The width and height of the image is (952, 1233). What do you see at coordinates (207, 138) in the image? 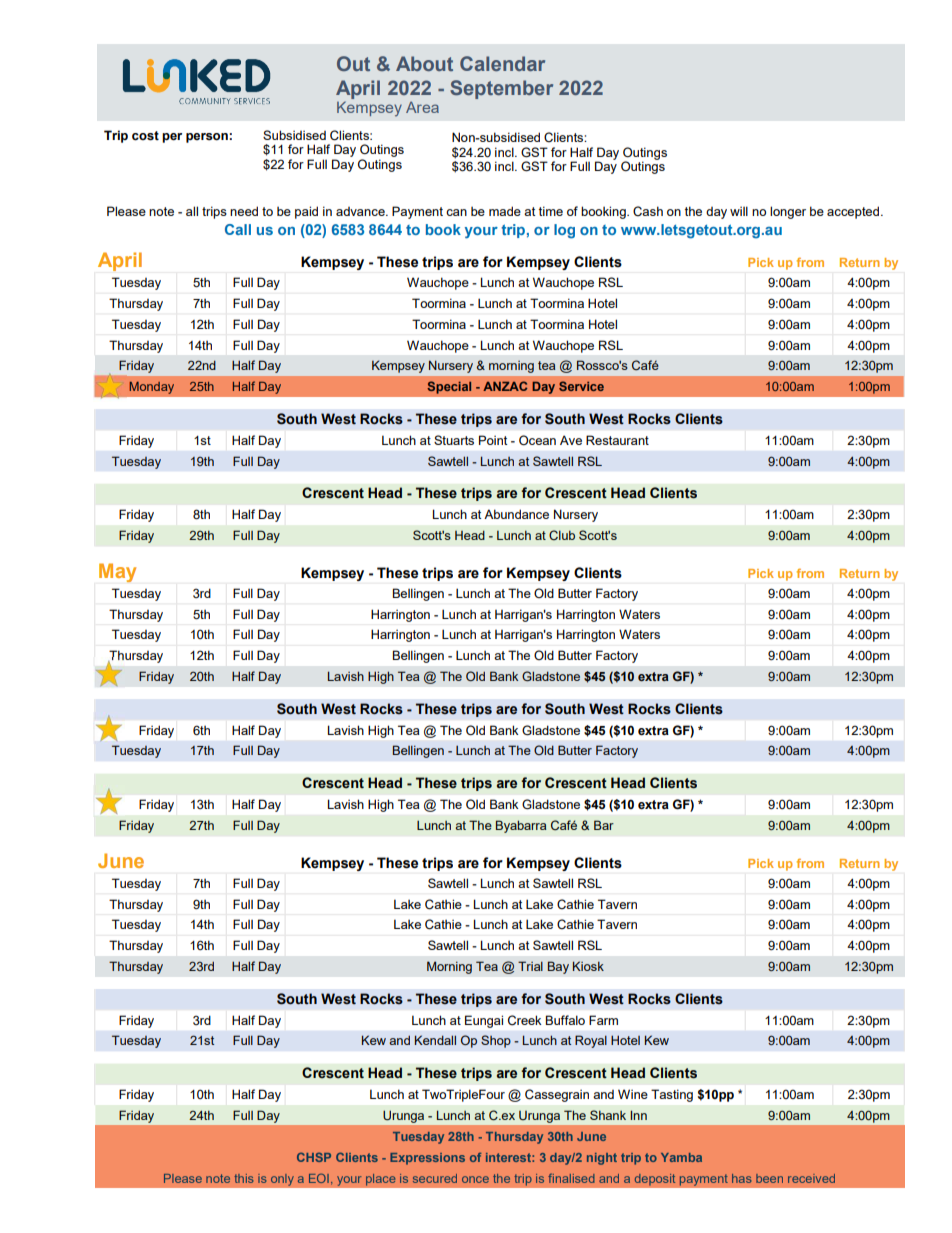
I see `person` at bounding box center [207, 138].
